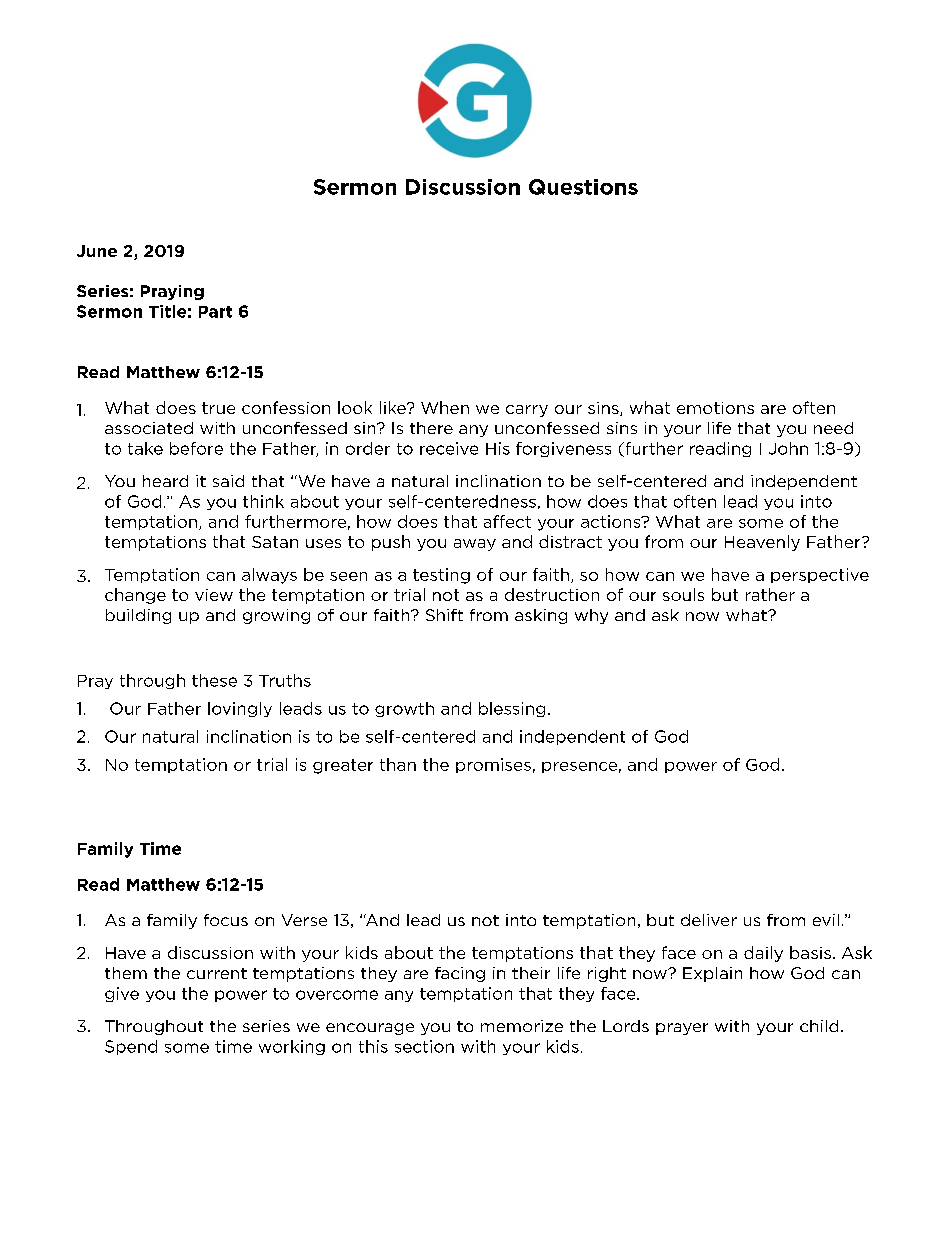 The image size is (952, 1233). Describe the element at coordinates (165, 481) in the screenshot. I see `heard` at that location.
